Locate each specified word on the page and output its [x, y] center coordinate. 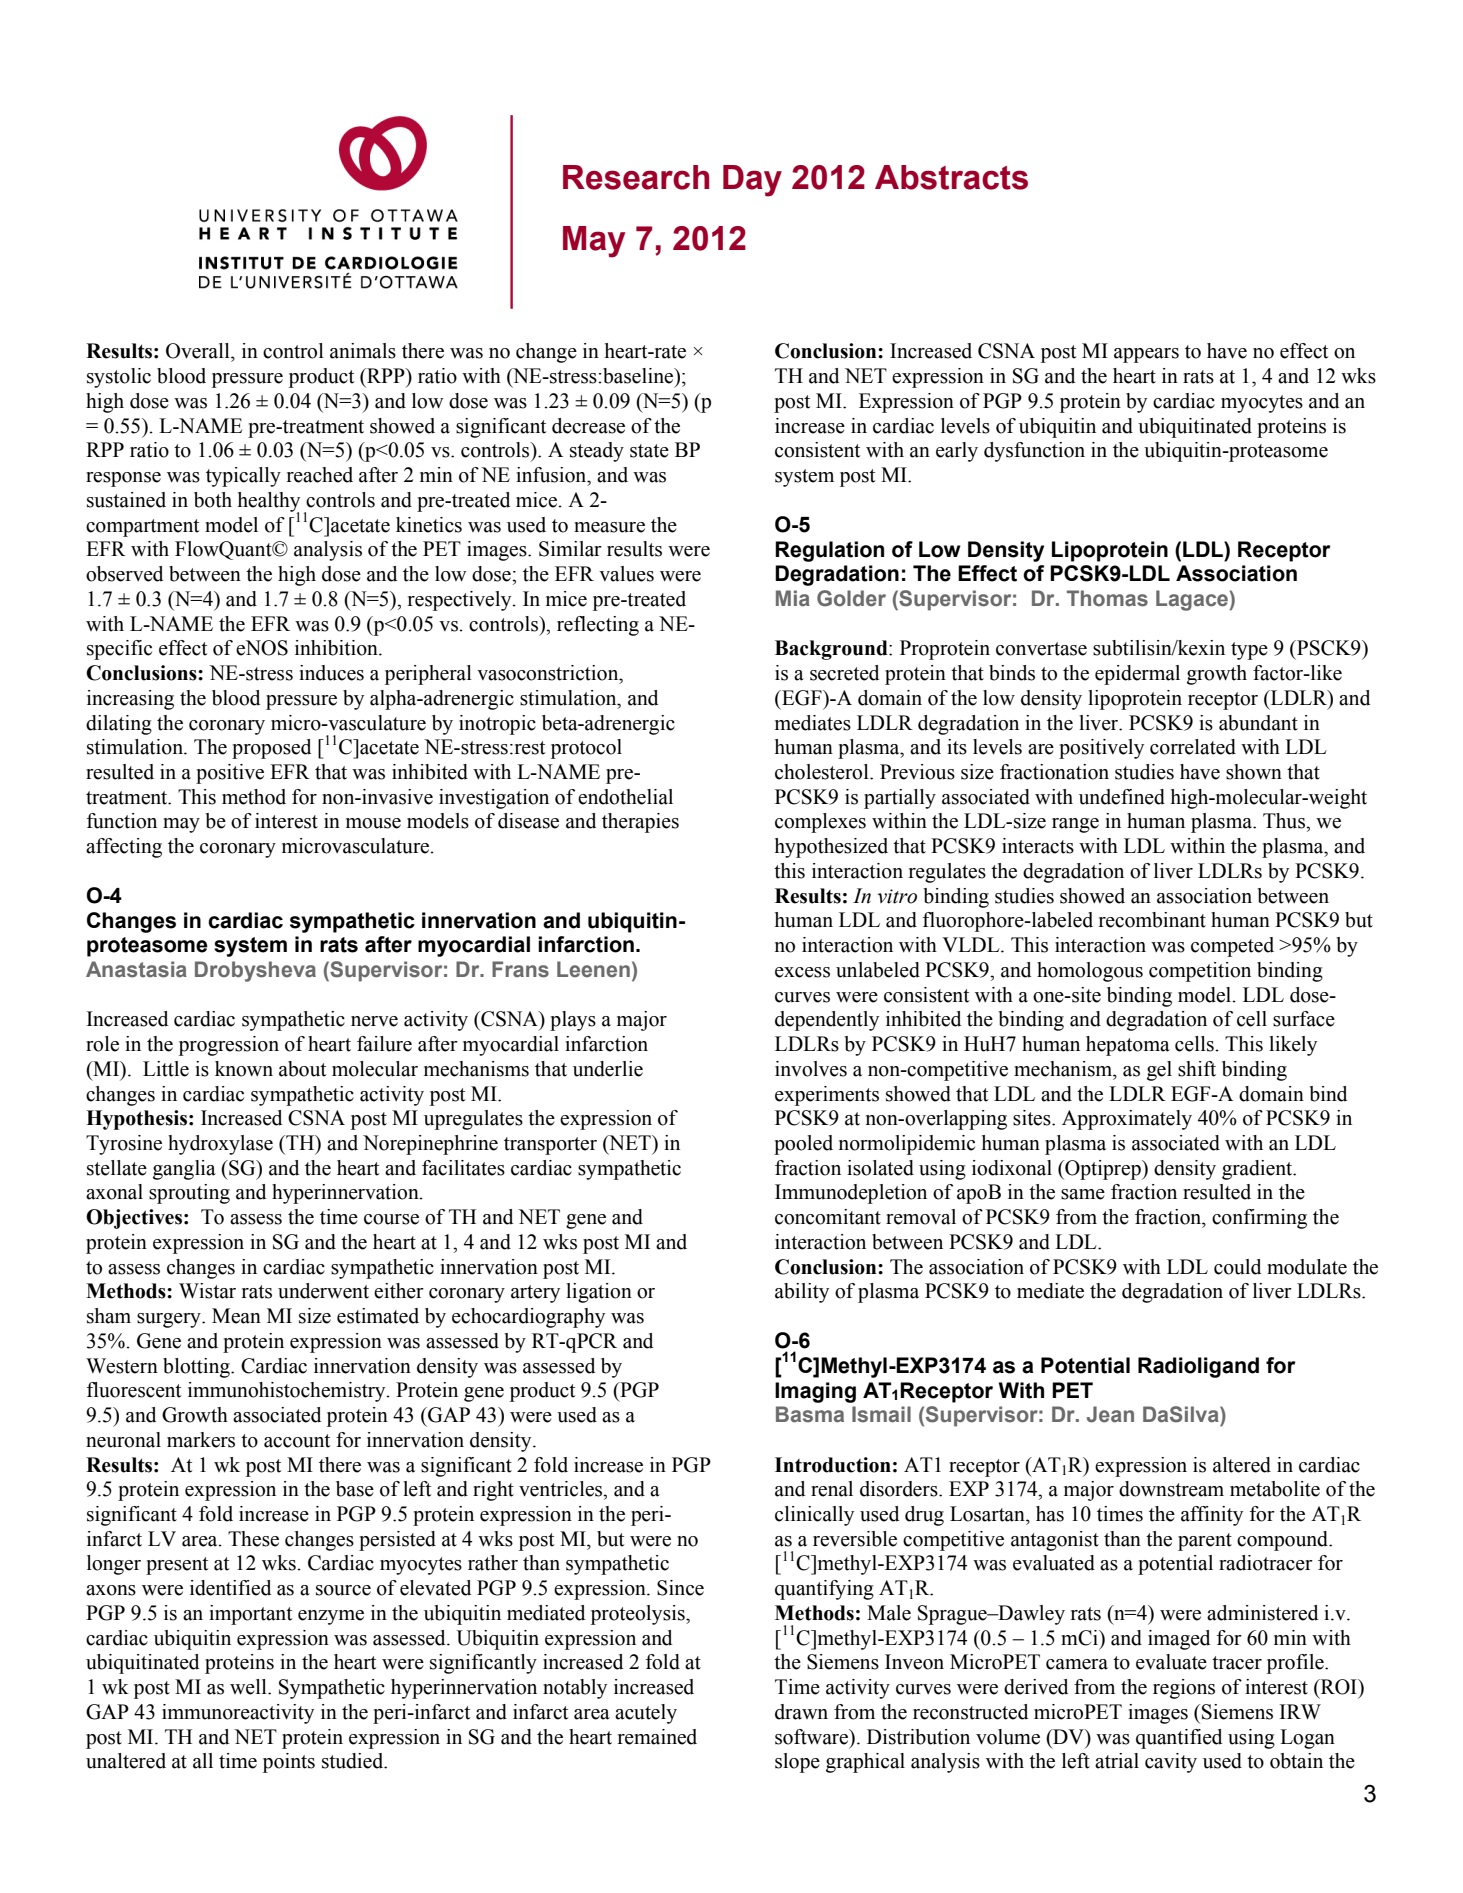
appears [1146, 355]
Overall [199, 351]
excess [802, 972]
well [249, 1687]
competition [1200, 972]
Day [752, 181]
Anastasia [136, 969]
